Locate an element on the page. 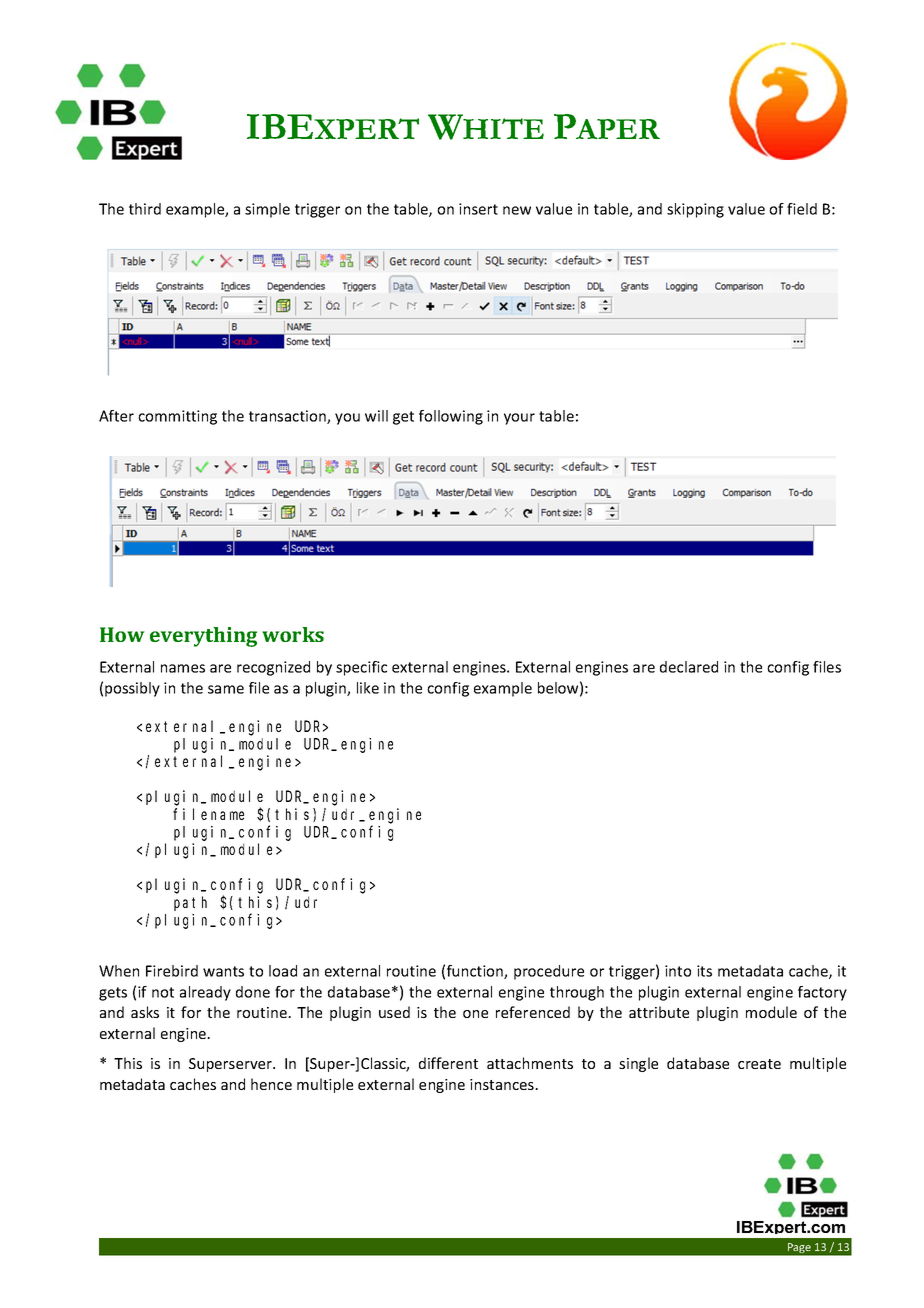 The width and height of the document is (924, 1308). create is located at coordinates (759, 1064).
